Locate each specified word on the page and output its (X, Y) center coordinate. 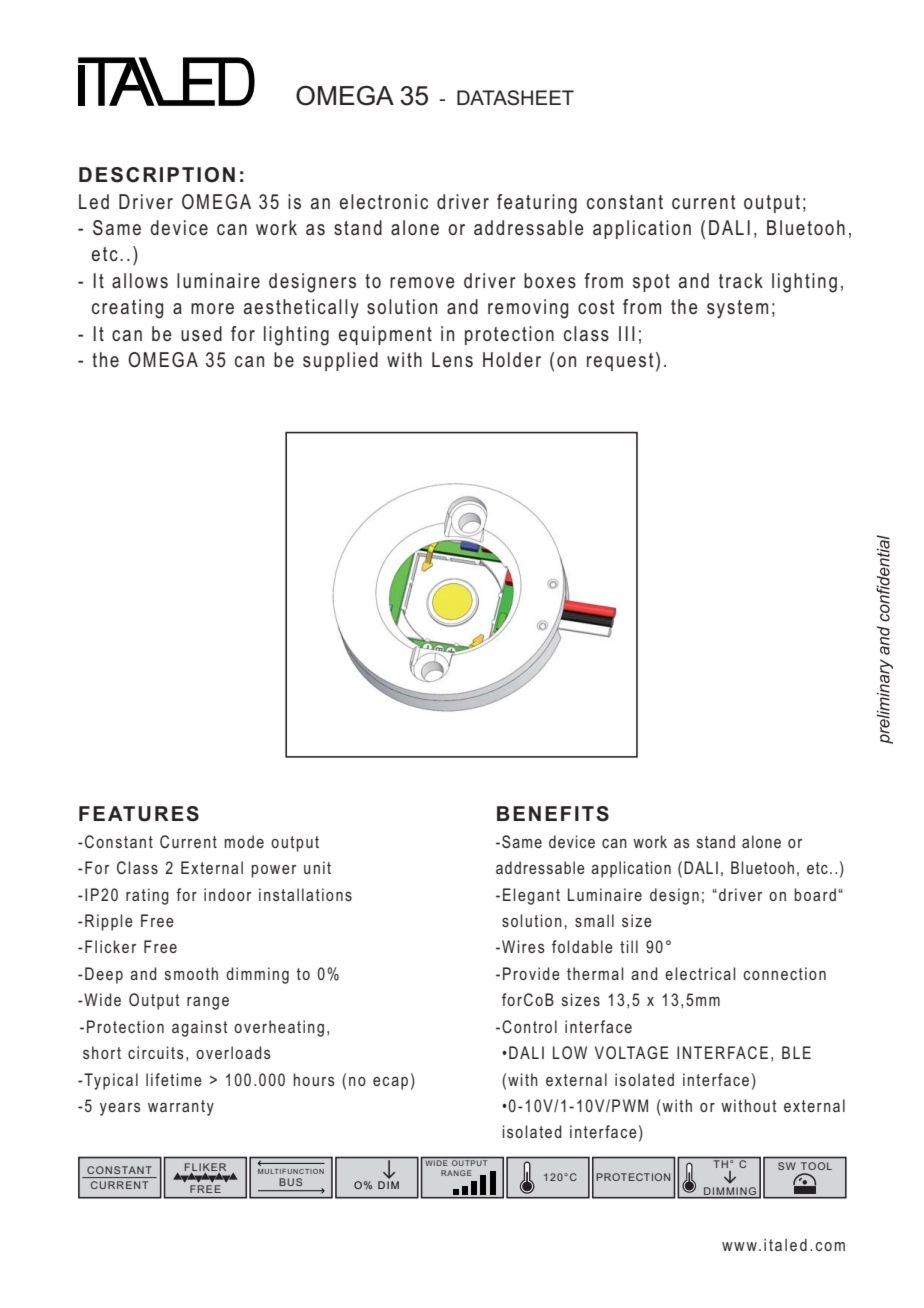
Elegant (531, 896)
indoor (227, 894)
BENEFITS (553, 814)
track (741, 280)
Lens (452, 360)
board (815, 894)
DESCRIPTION (157, 175)
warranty (181, 1108)
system (737, 309)
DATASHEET (515, 98)
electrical (700, 973)
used (201, 334)
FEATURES (139, 814)
